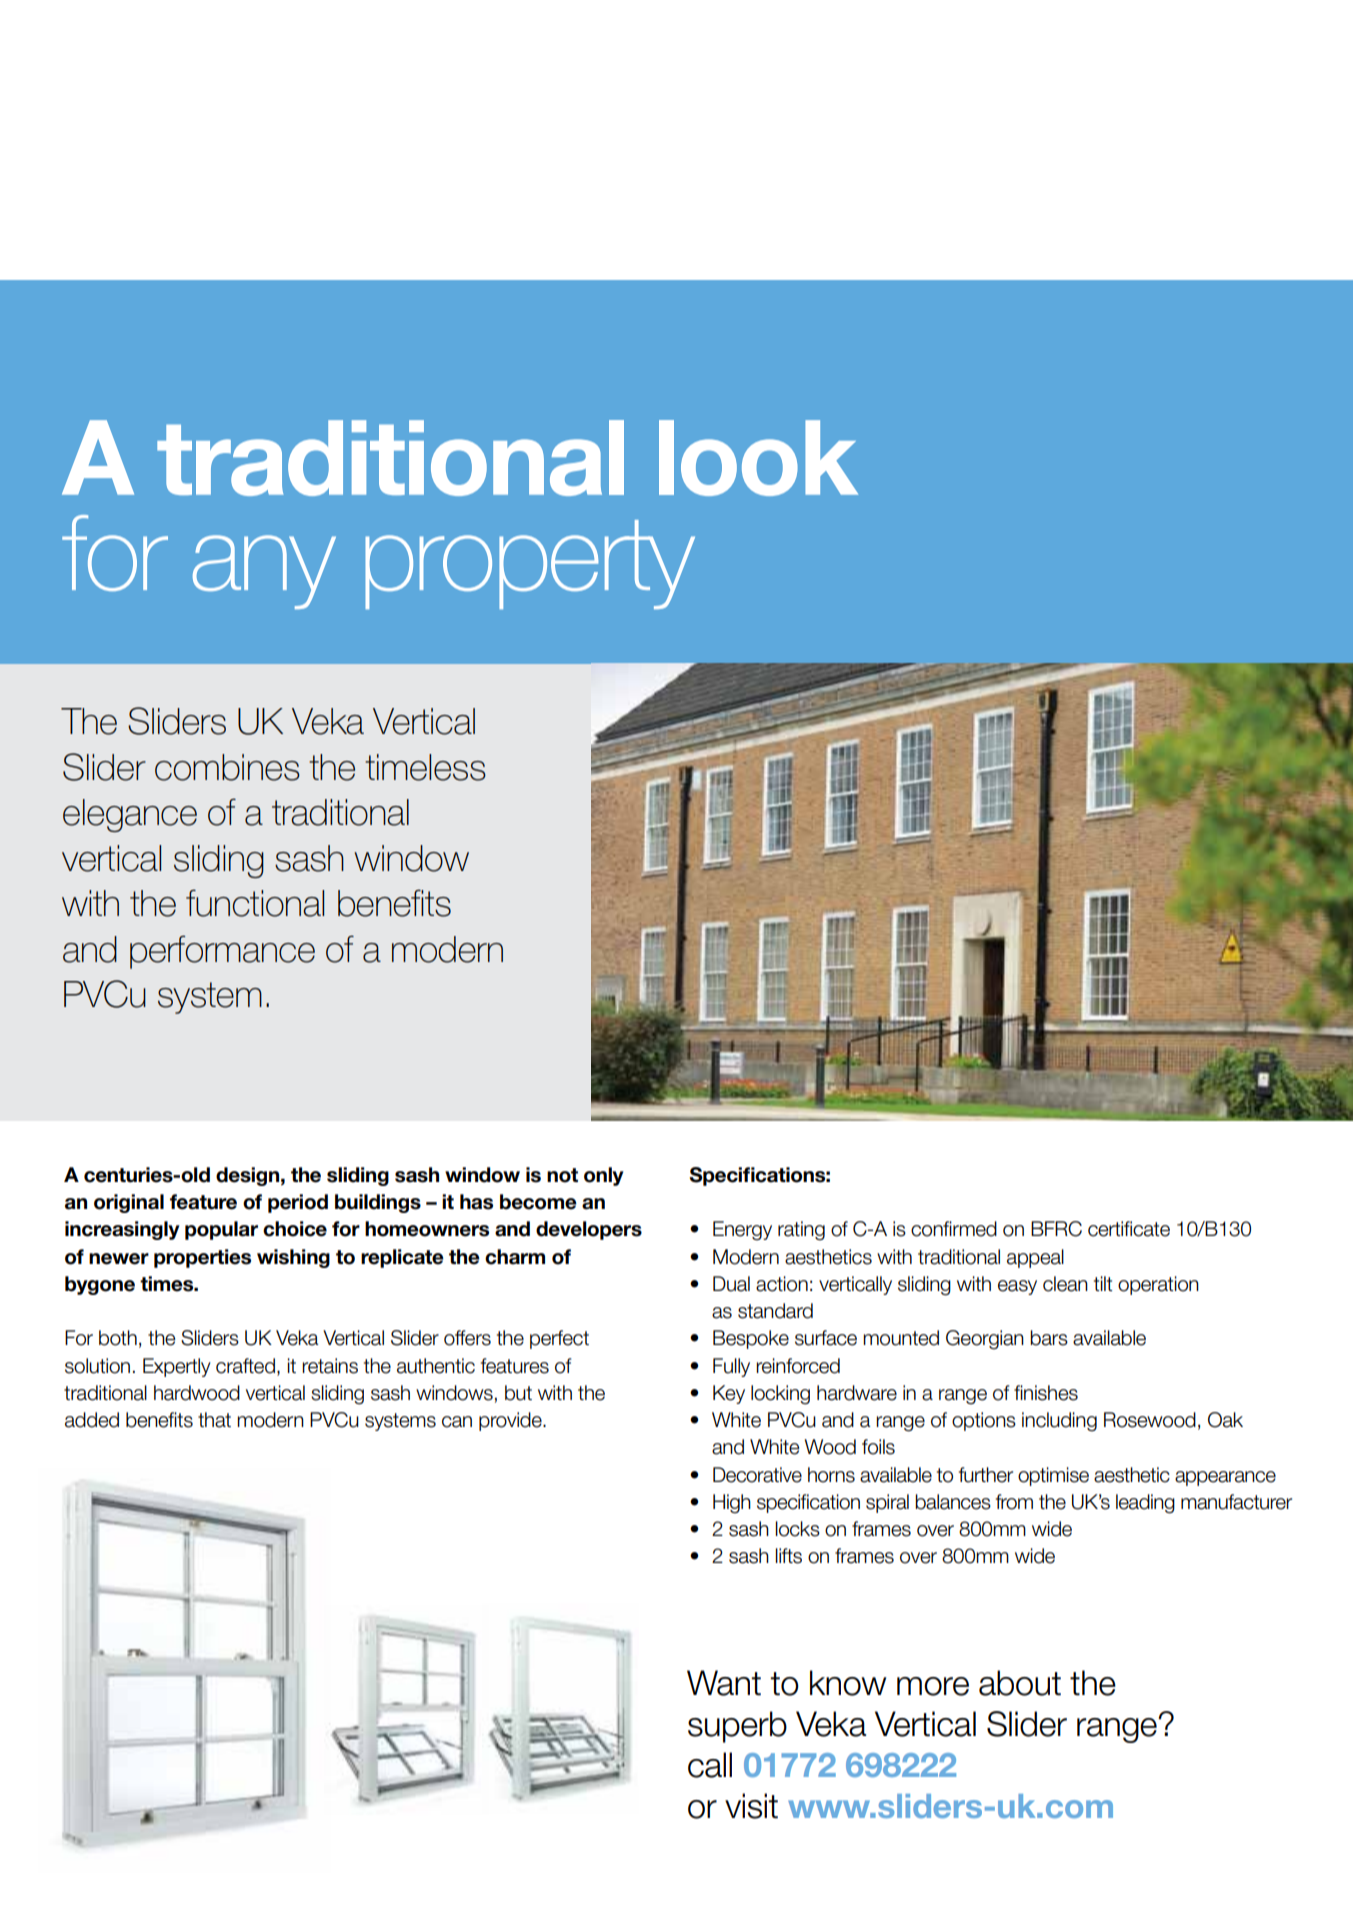  What do you see at coordinates (1049, 1338) in the document?
I see `bars` at bounding box center [1049, 1338].
